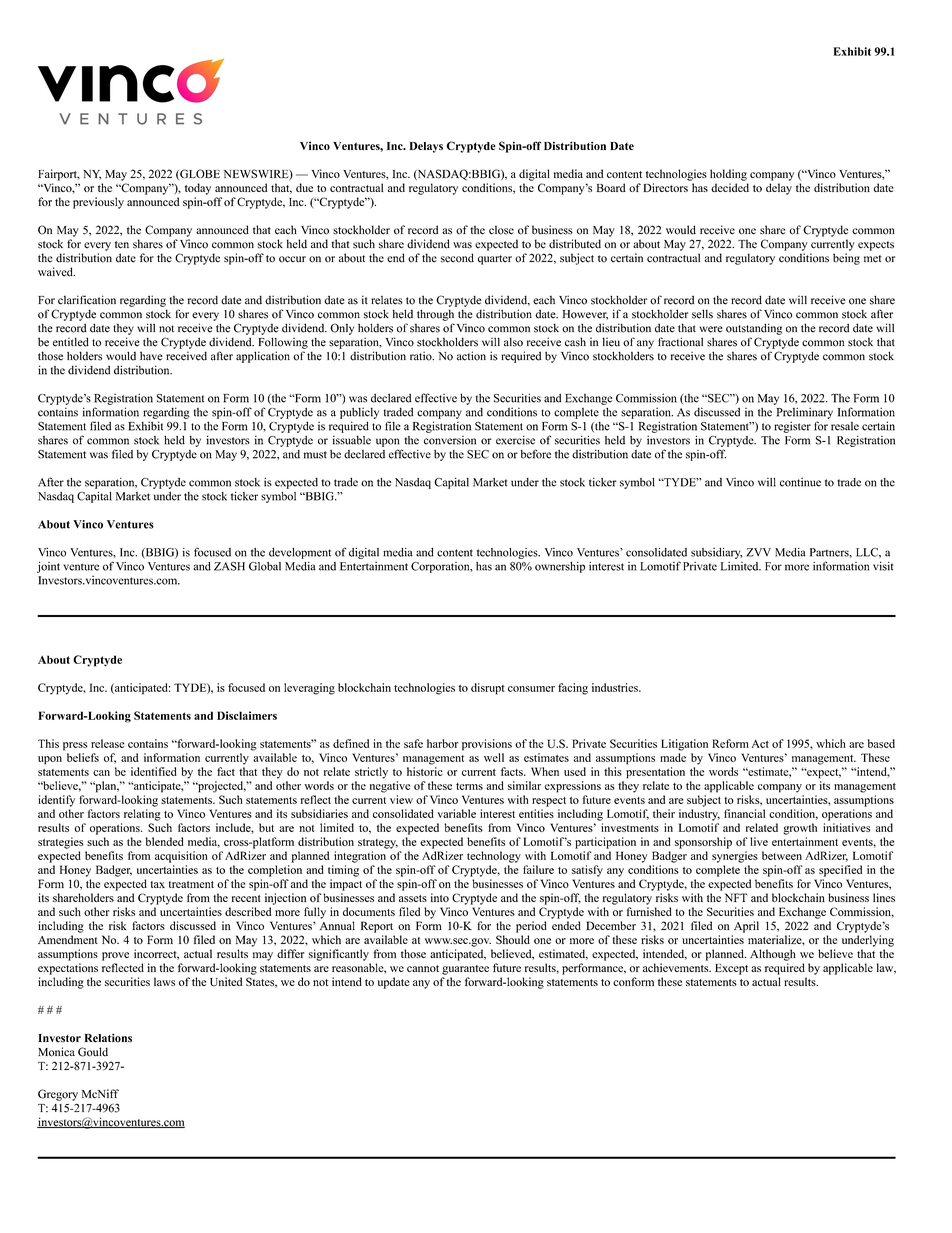  I want to click on based, so click(881, 743).
